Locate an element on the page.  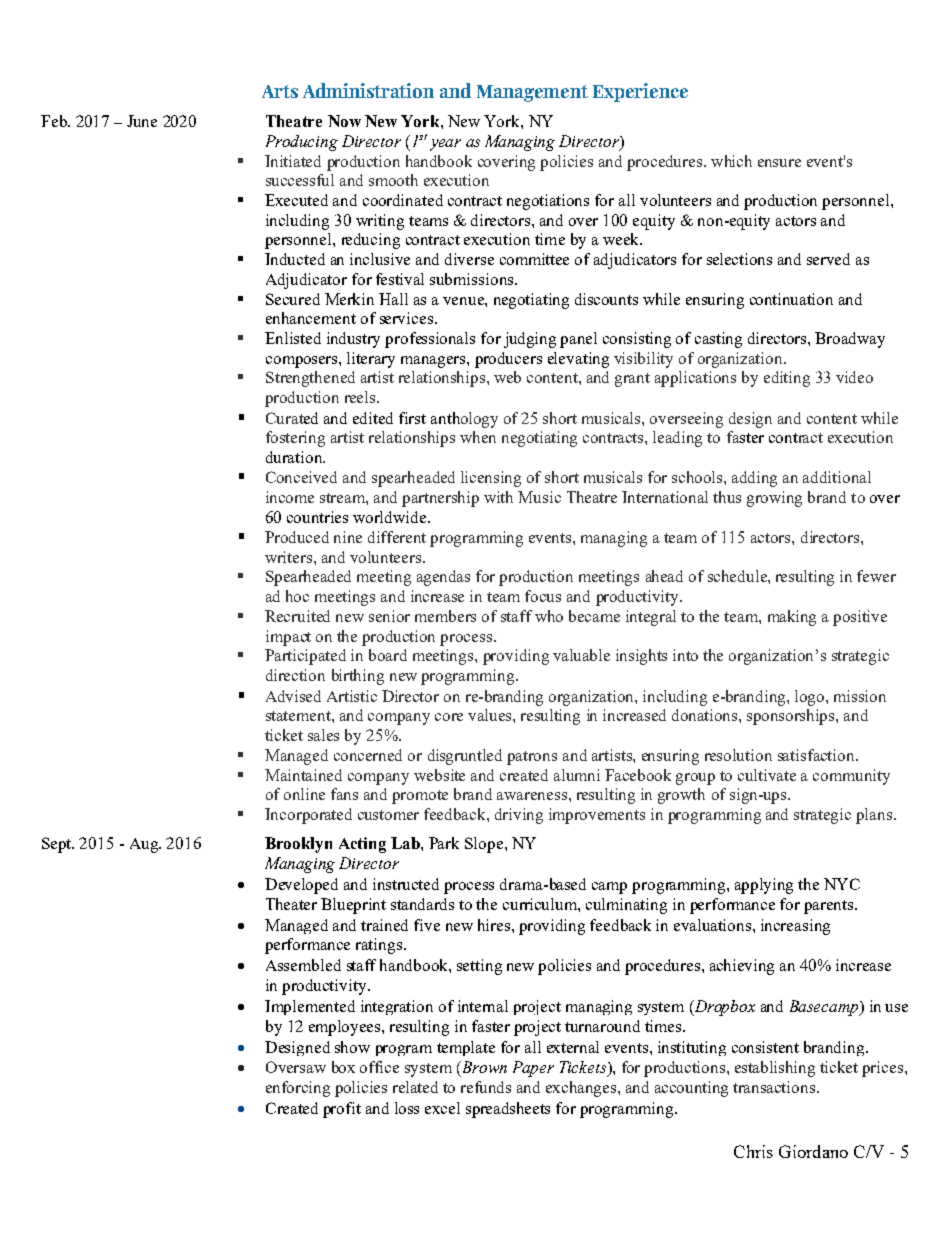
Slope is located at coordinates (485, 845).
